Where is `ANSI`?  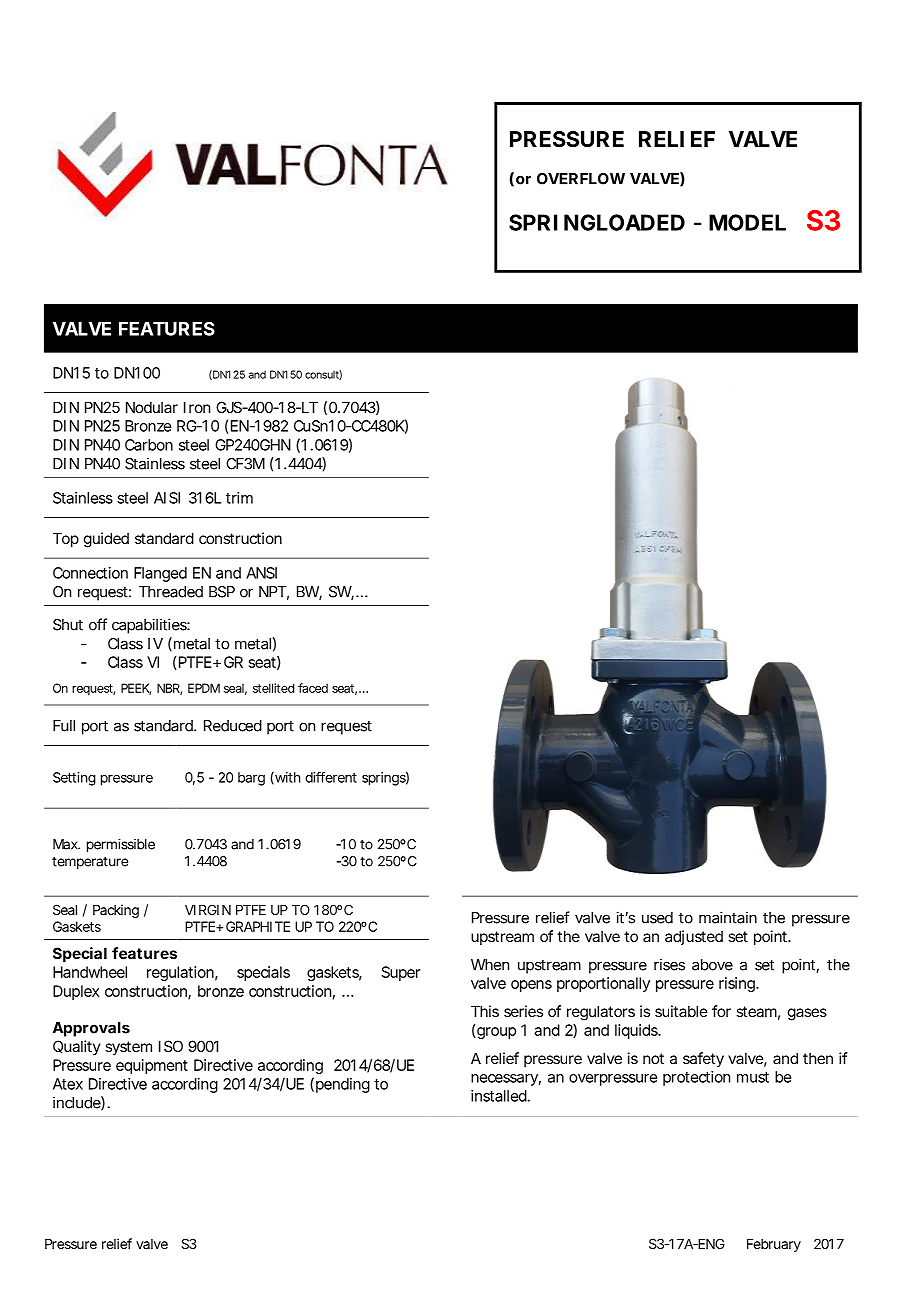
ANSI is located at coordinates (261, 573).
